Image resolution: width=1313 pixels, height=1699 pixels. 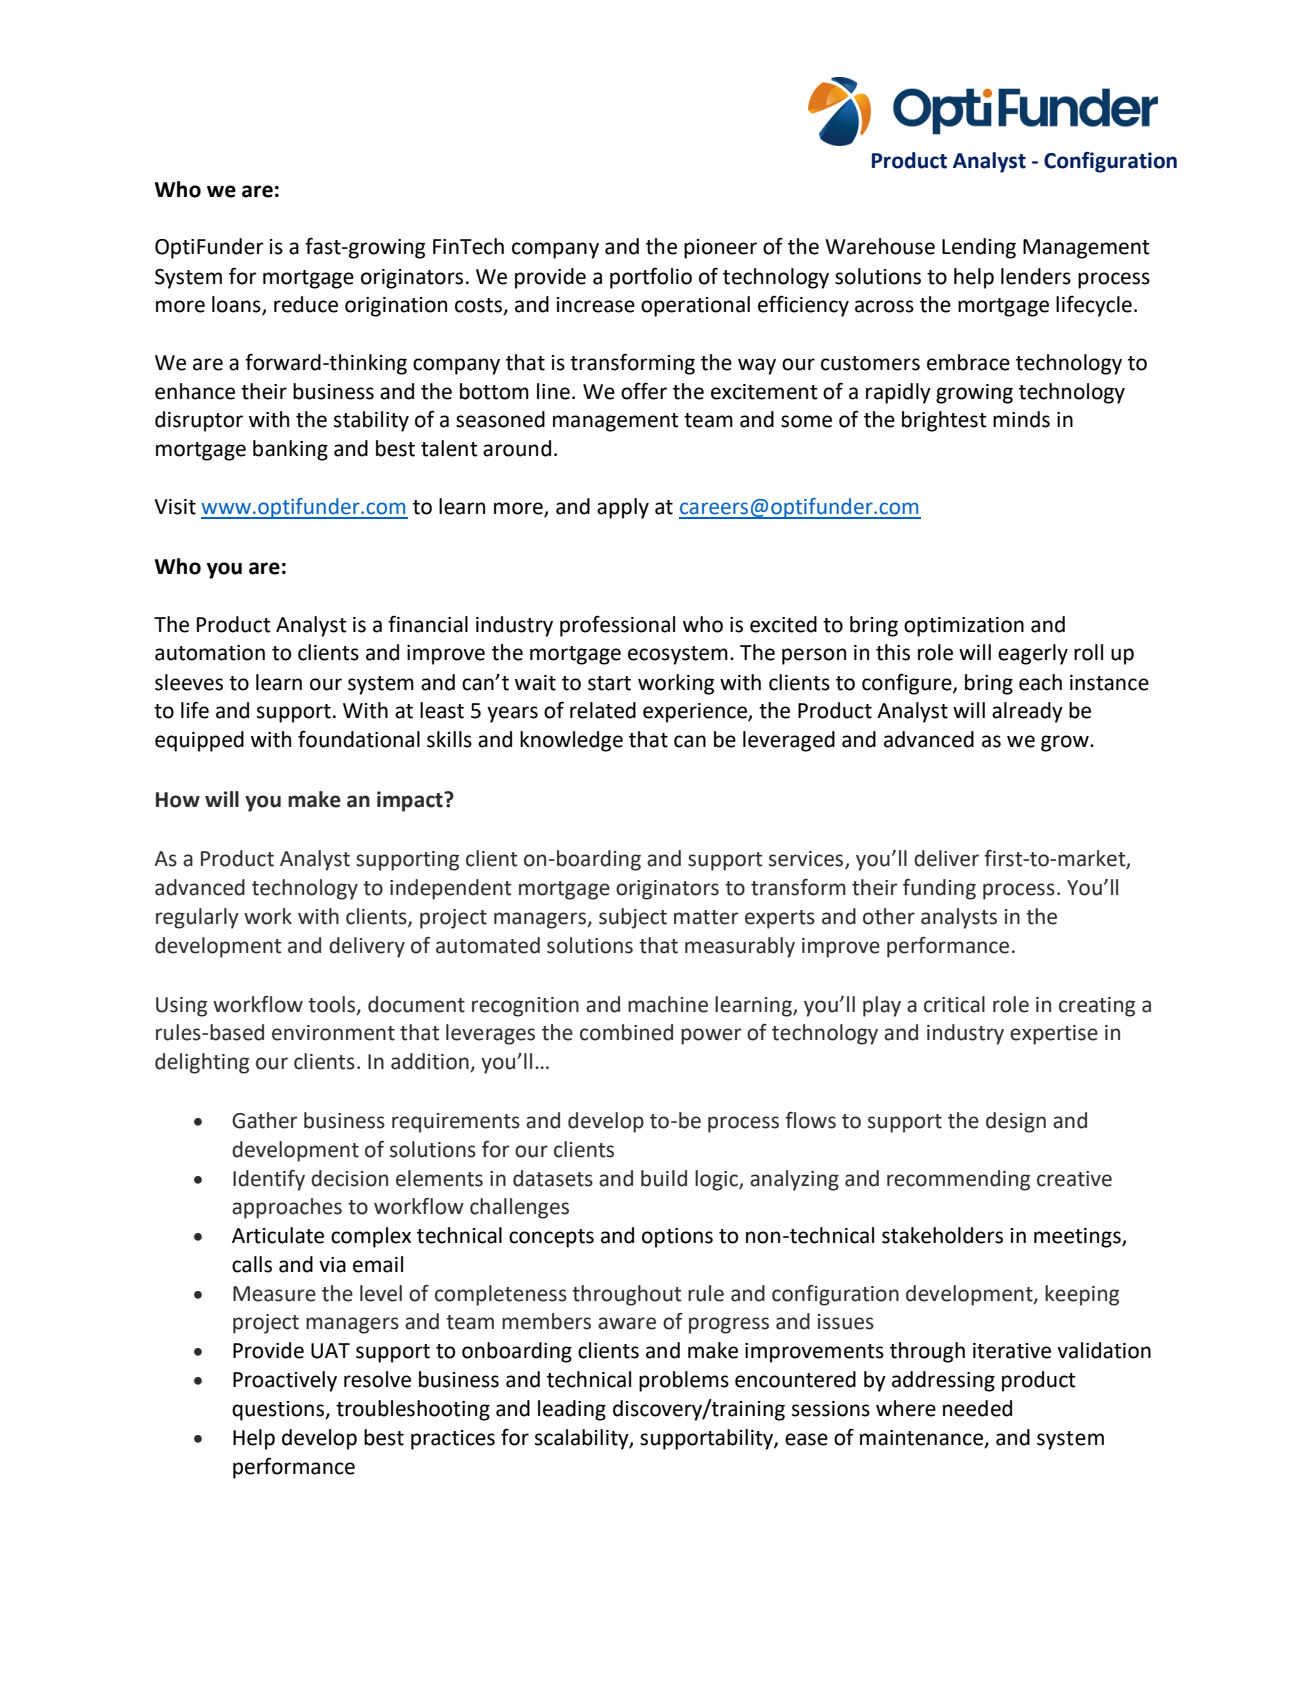 I want to click on needed, so click(x=977, y=1408).
